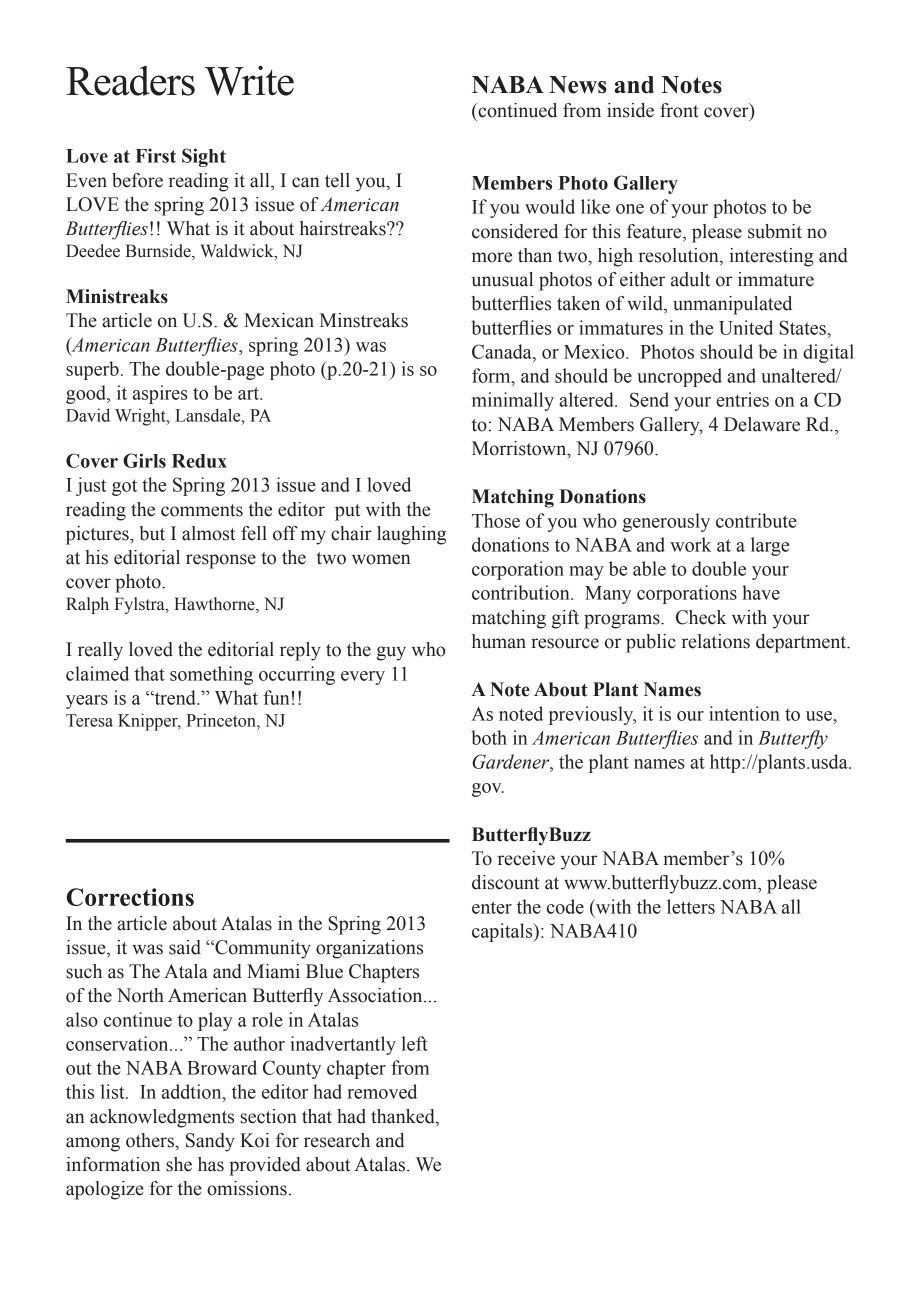  I want to click on Corrections, so click(130, 897).
